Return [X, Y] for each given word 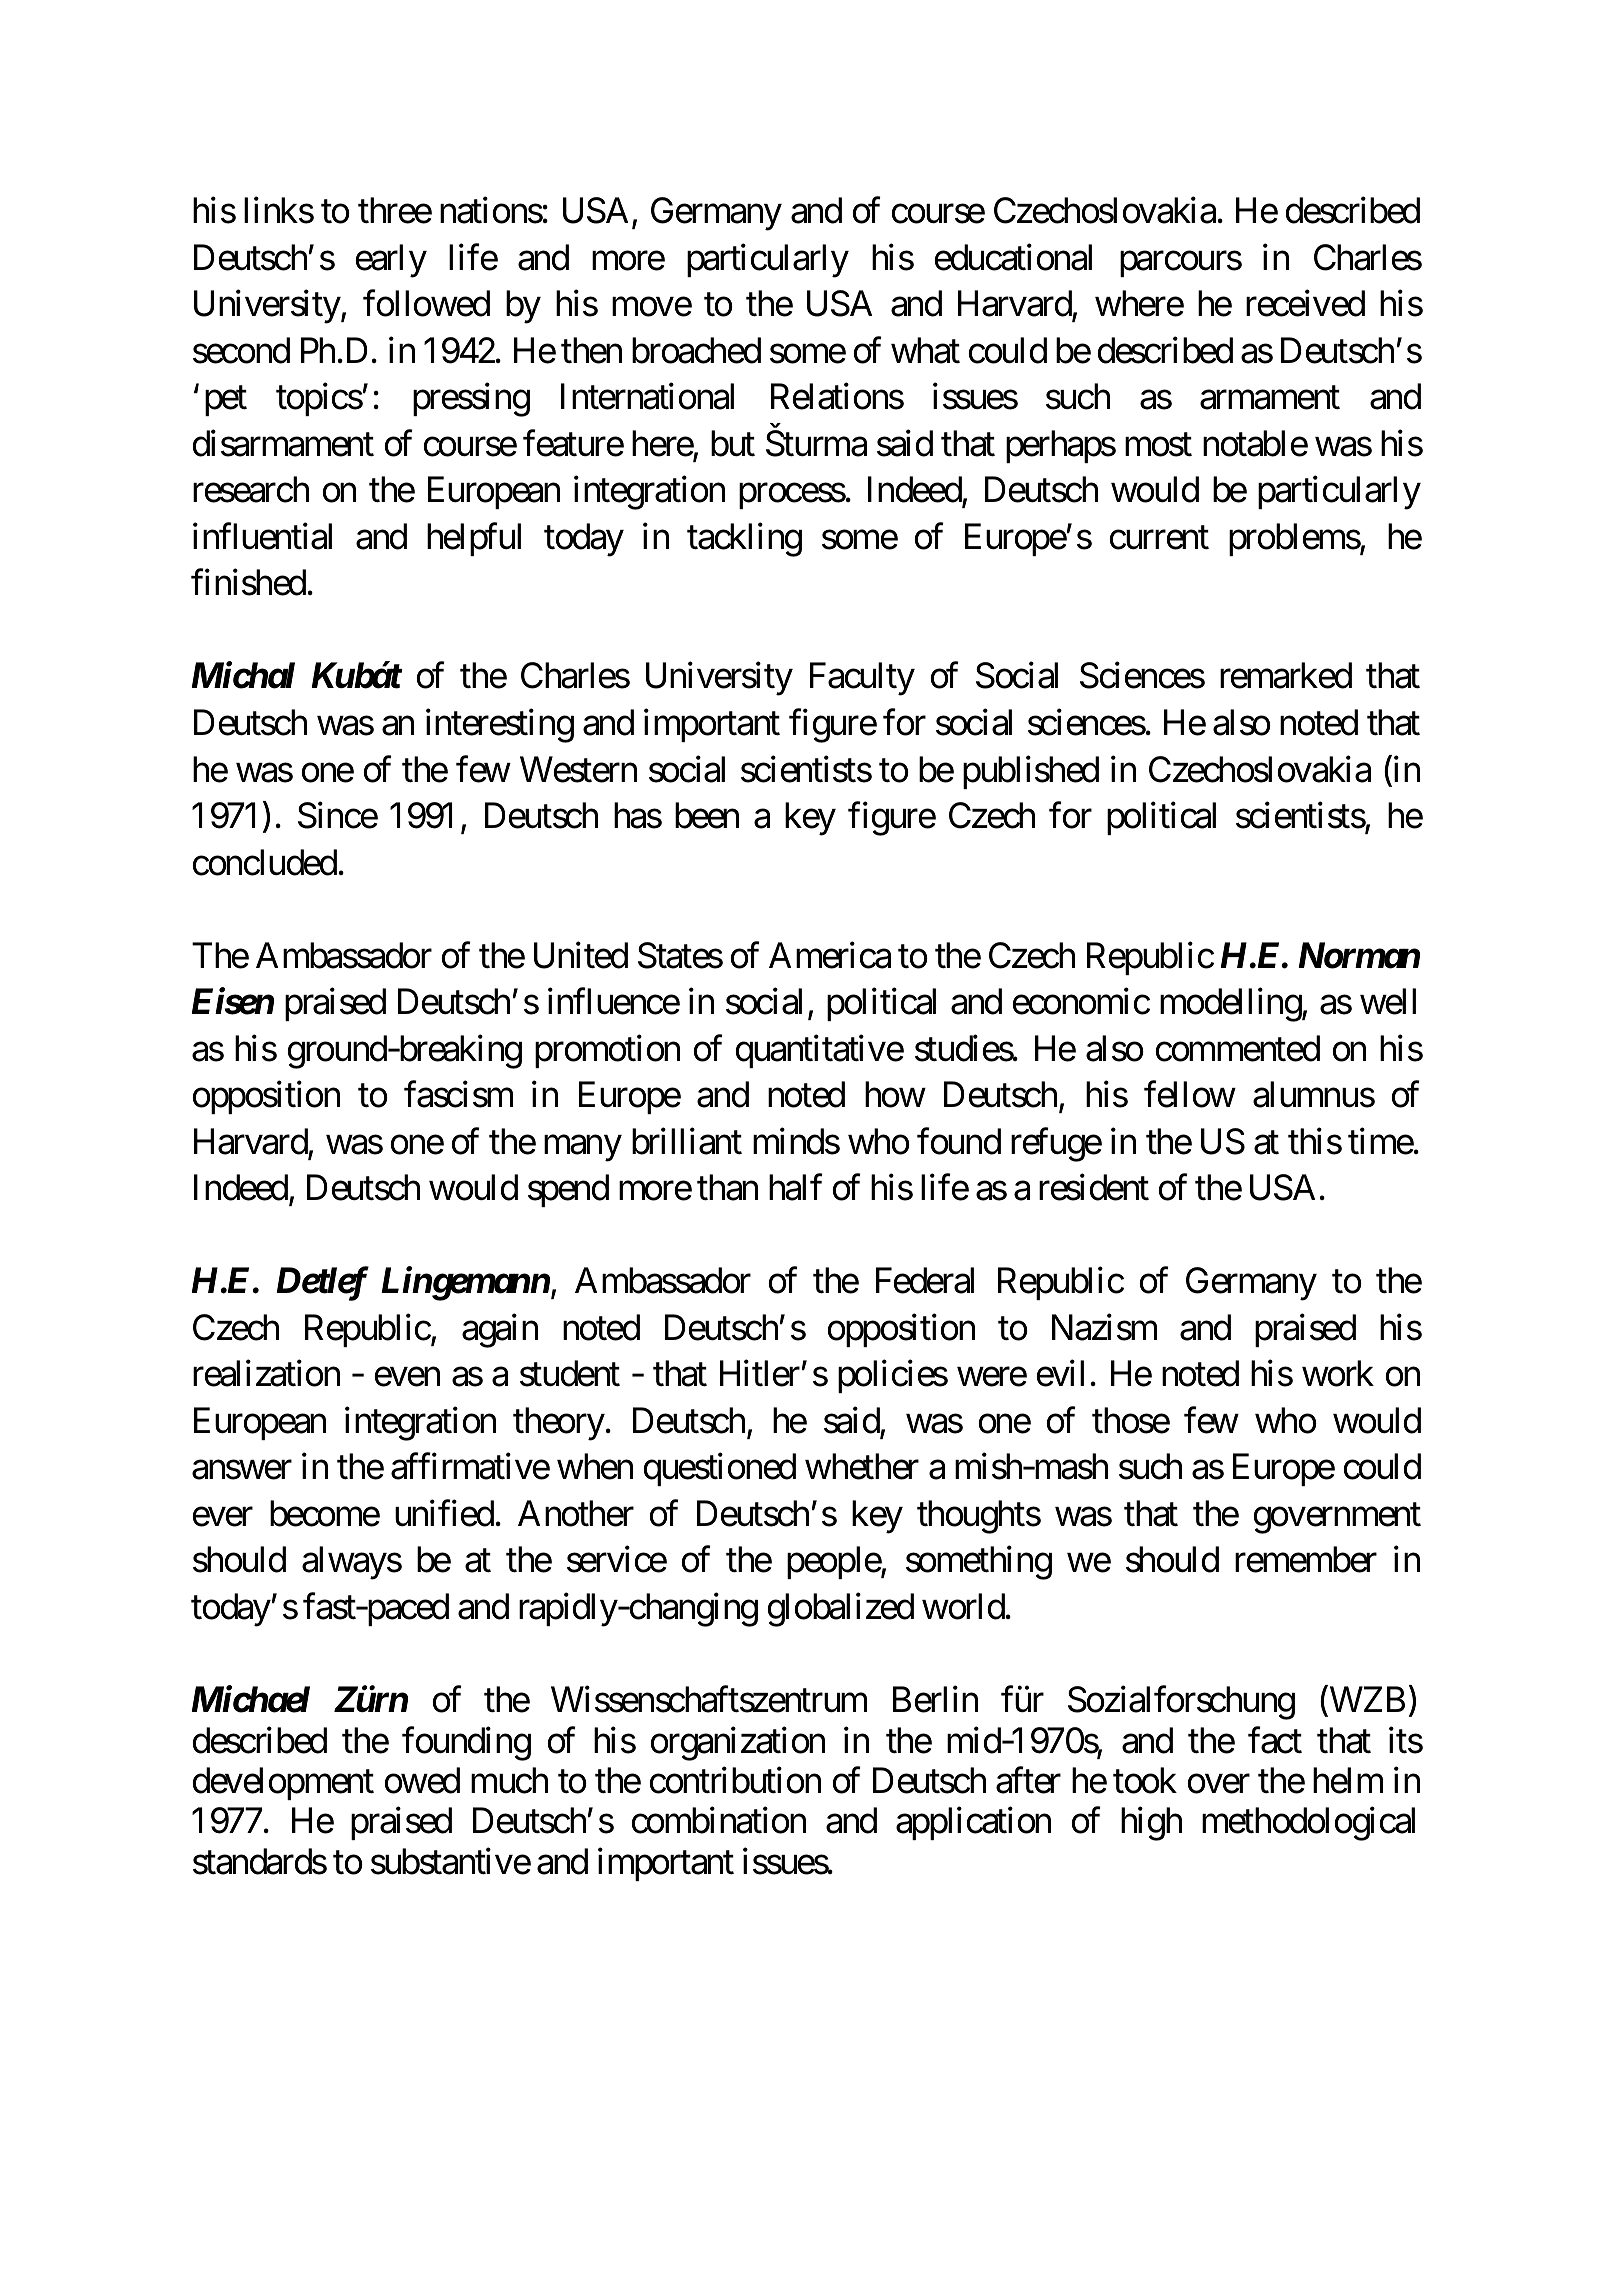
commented [1237, 1048]
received [1305, 303]
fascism [458, 1094]
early [391, 261]
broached [696, 350]
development [283, 1783]
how [895, 1094]
